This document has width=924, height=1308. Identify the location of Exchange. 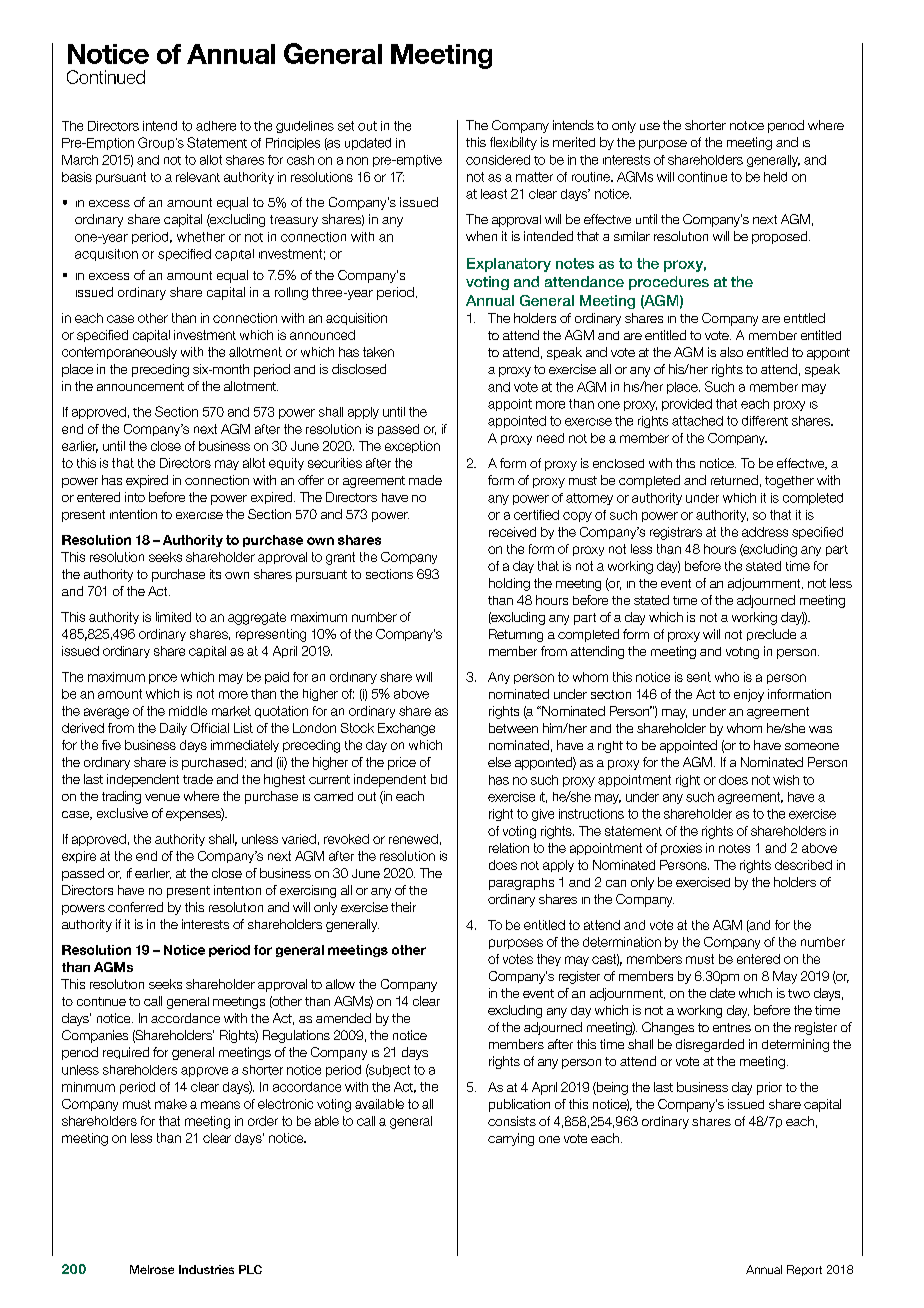
(406, 729).
